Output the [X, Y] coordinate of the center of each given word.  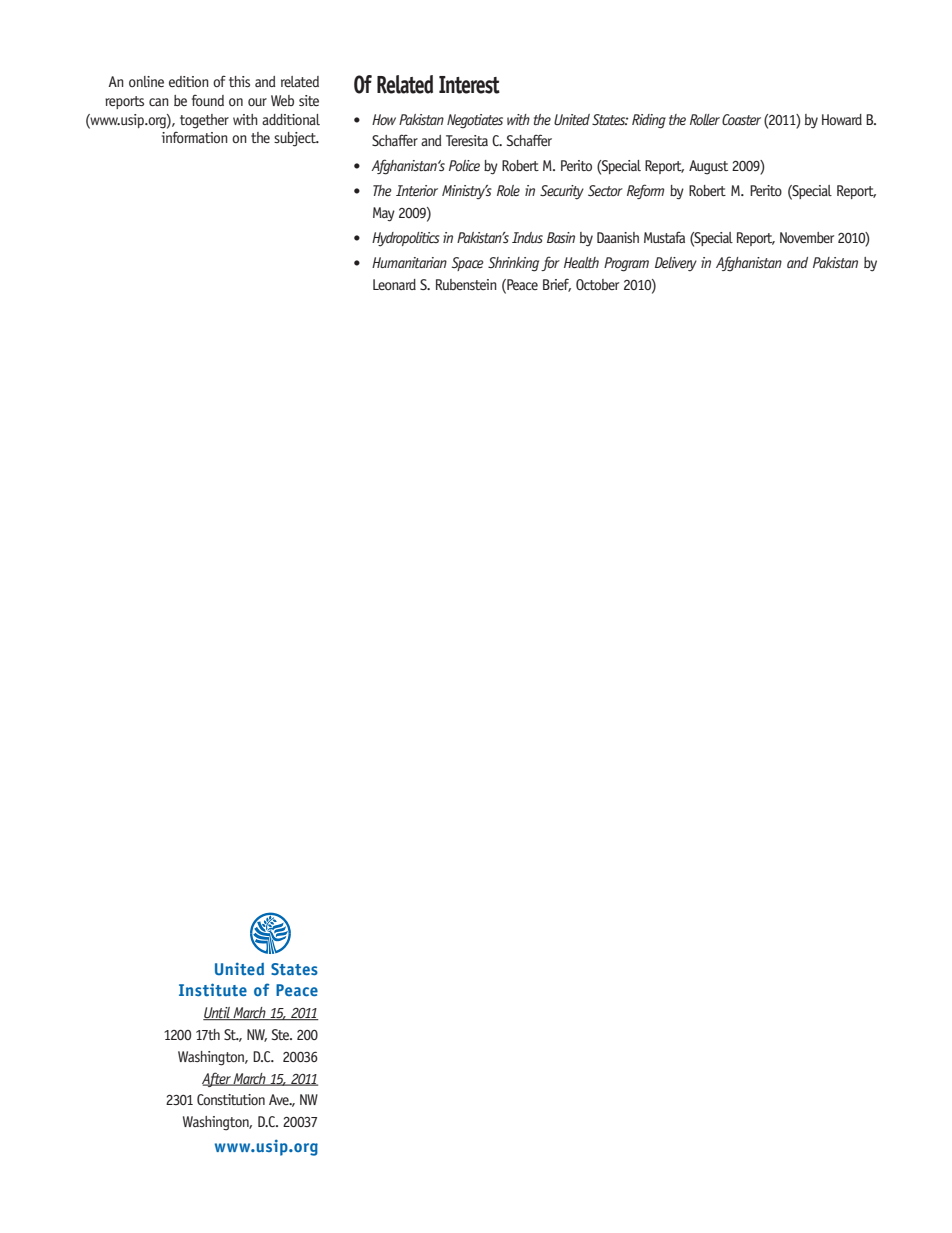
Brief [557, 285]
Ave [280, 1099]
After [217, 1079]
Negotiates [475, 121]
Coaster [741, 119]
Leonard [394, 284]
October [597, 284]
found [208, 100]
